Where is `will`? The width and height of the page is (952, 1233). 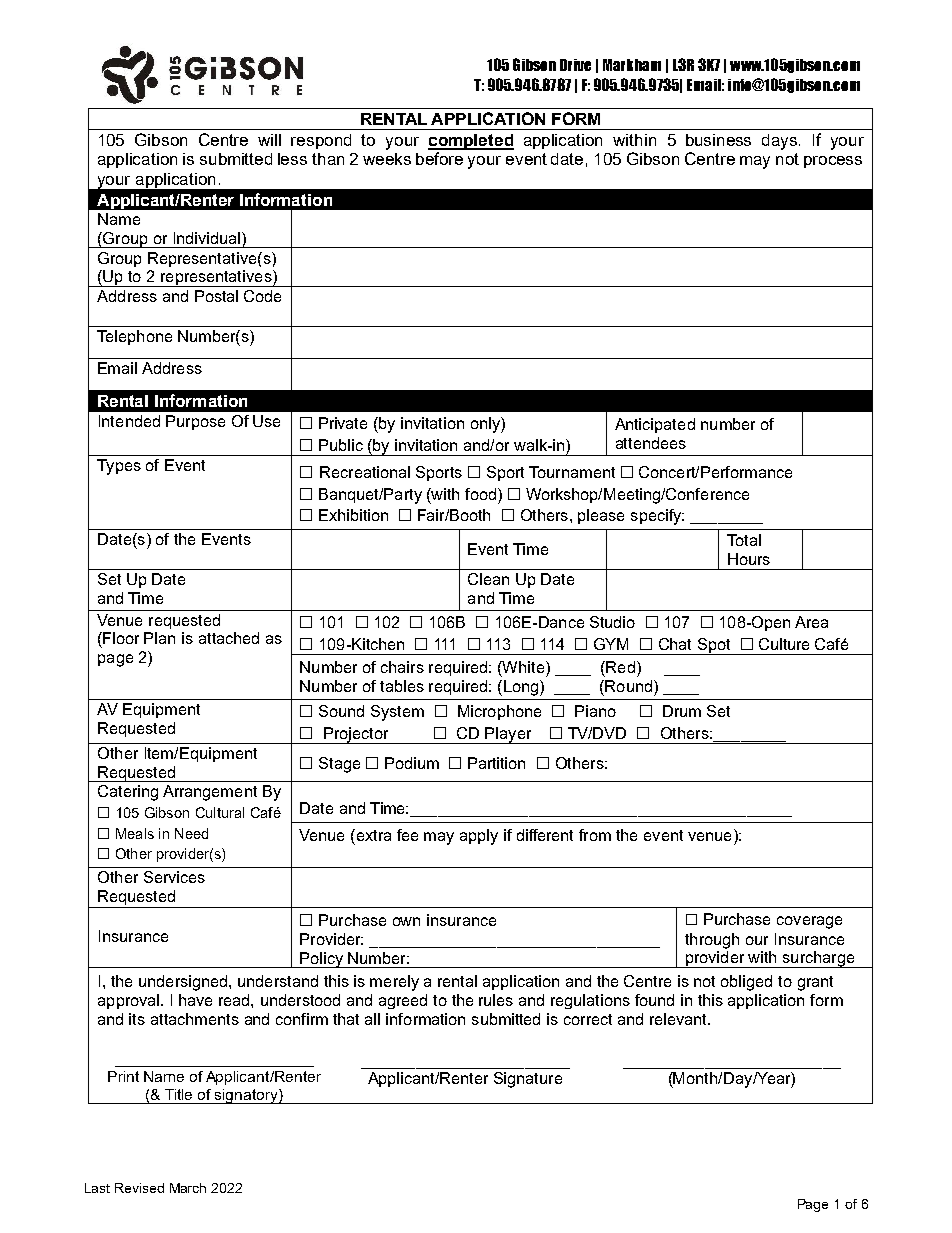 will is located at coordinates (269, 140).
